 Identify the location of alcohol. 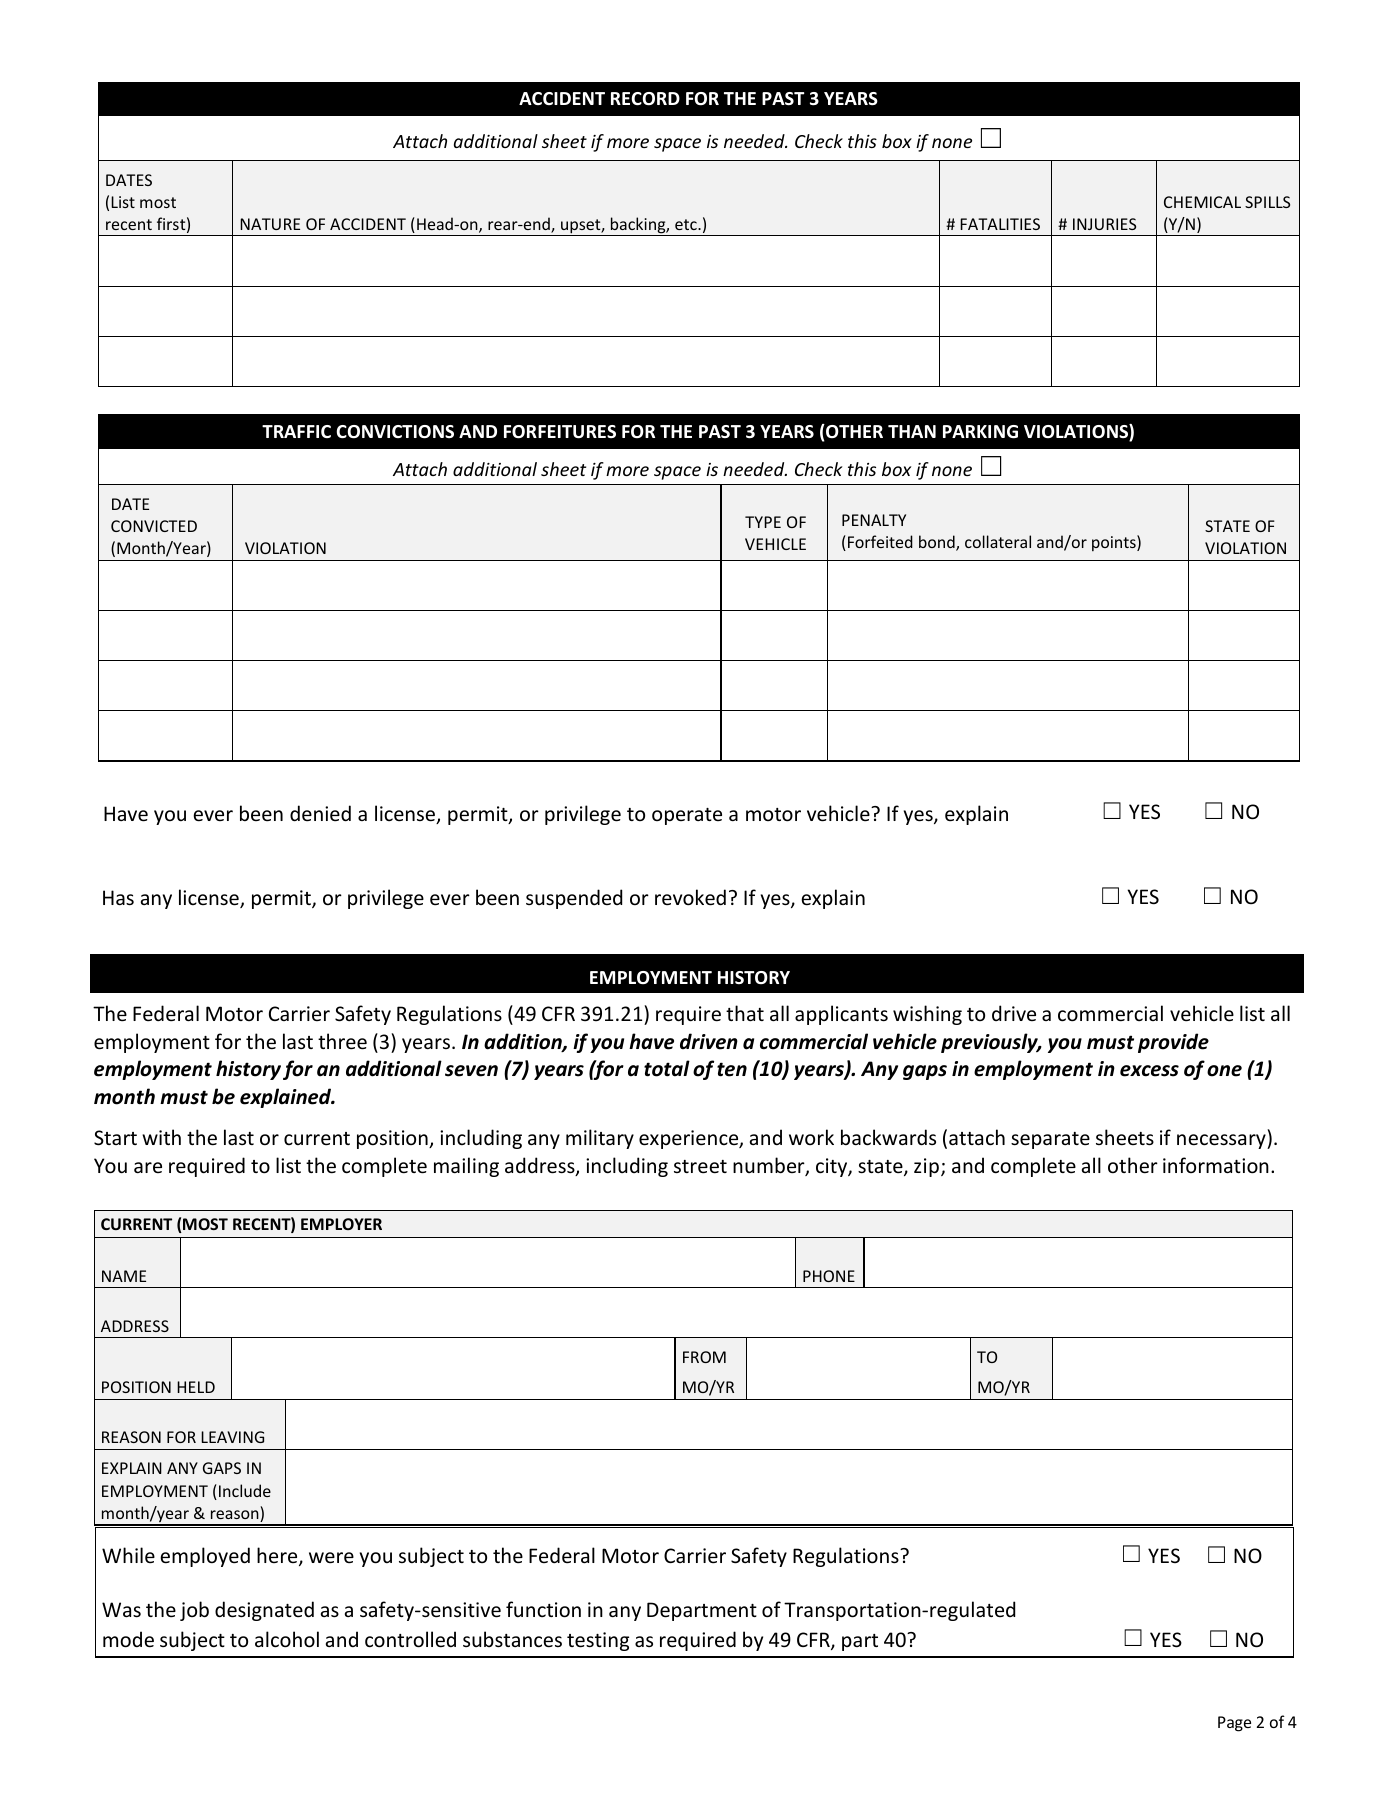
(287, 1639).
